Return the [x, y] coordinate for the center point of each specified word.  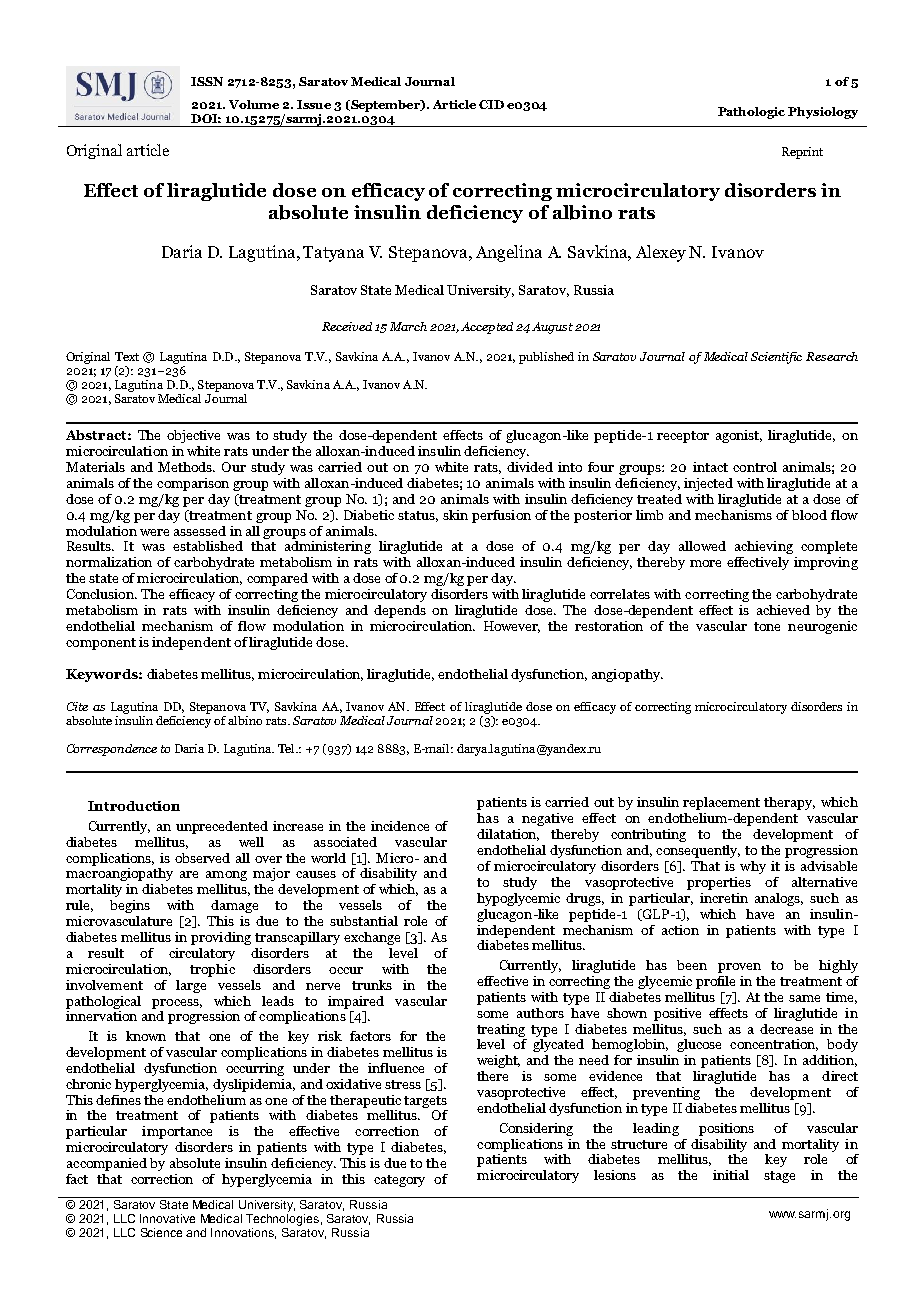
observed [202, 858]
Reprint [802, 153]
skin [455, 515]
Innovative [167, 1218]
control [755, 467]
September [385, 106]
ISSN [207, 81]
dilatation [508, 835]
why [753, 867]
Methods [186, 467]
